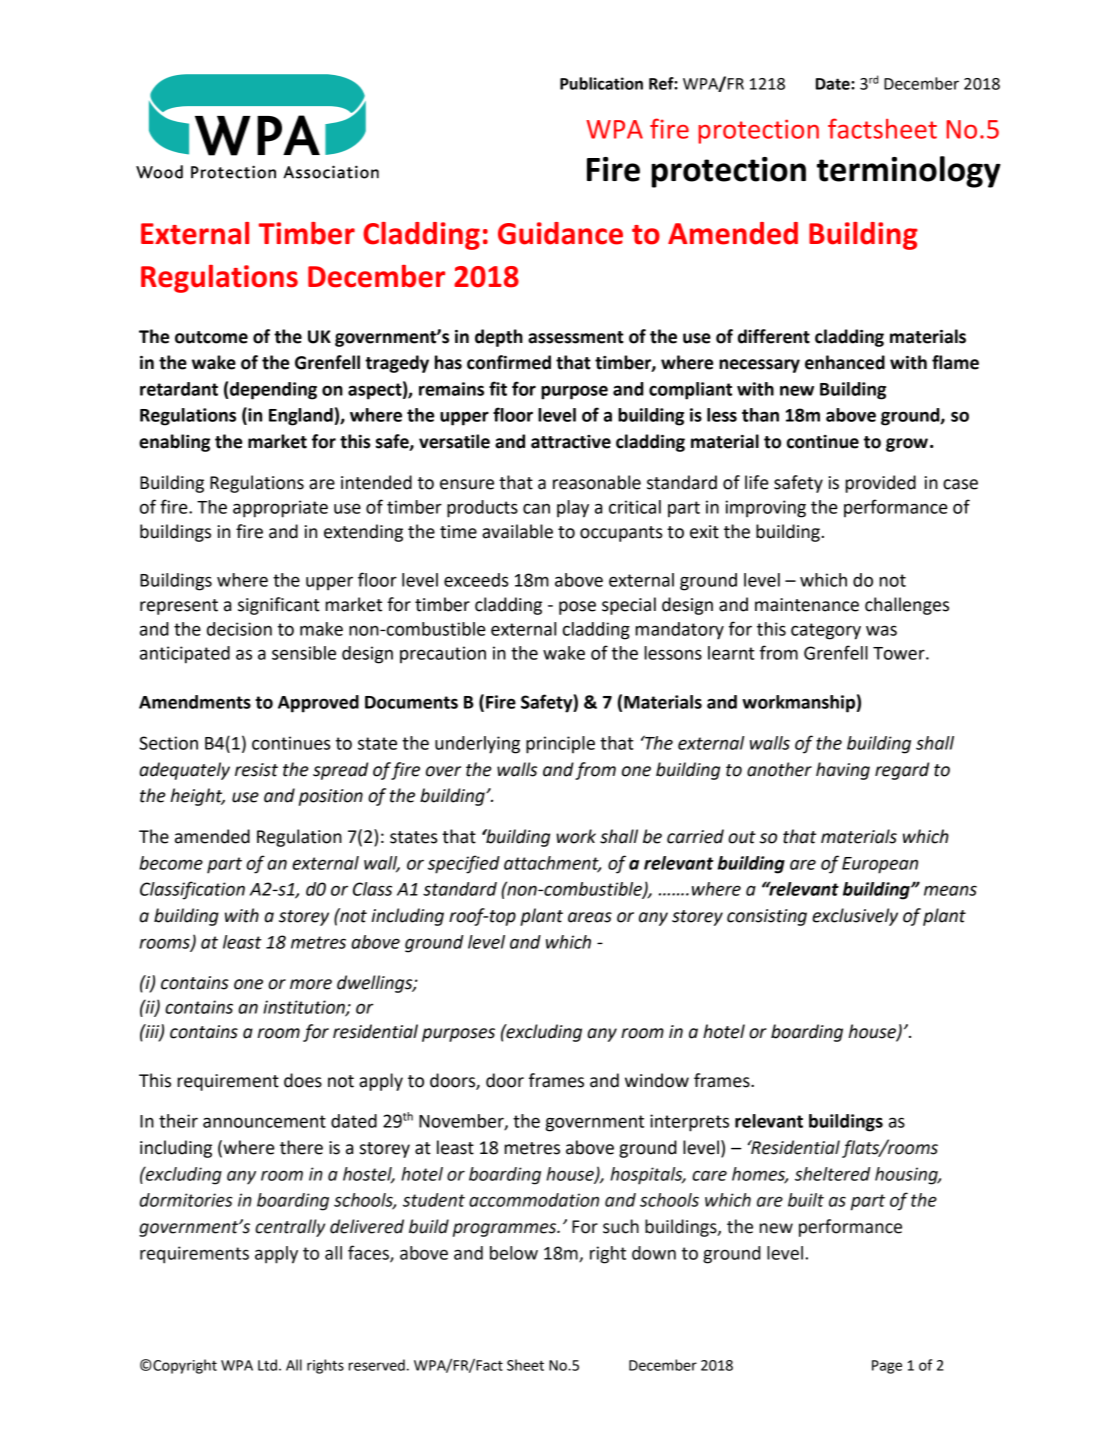 Image resolution: width=1112 pixels, height=1439 pixels. Describe the element at coordinates (881, 484) in the screenshot. I see `provided` at that location.
